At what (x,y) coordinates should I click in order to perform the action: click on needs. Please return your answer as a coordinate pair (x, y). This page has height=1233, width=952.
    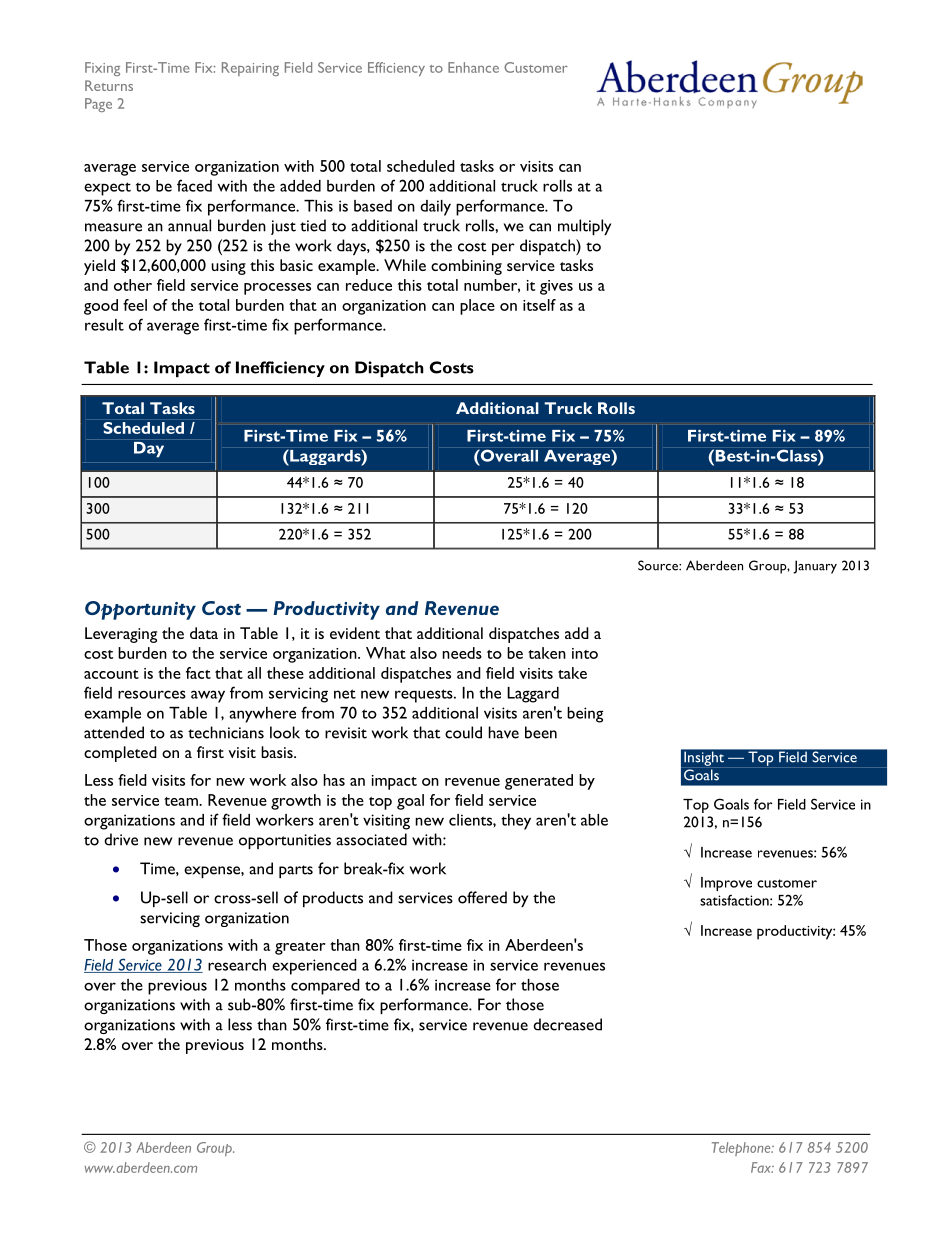
    Looking at the image, I should click on (462, 653).
